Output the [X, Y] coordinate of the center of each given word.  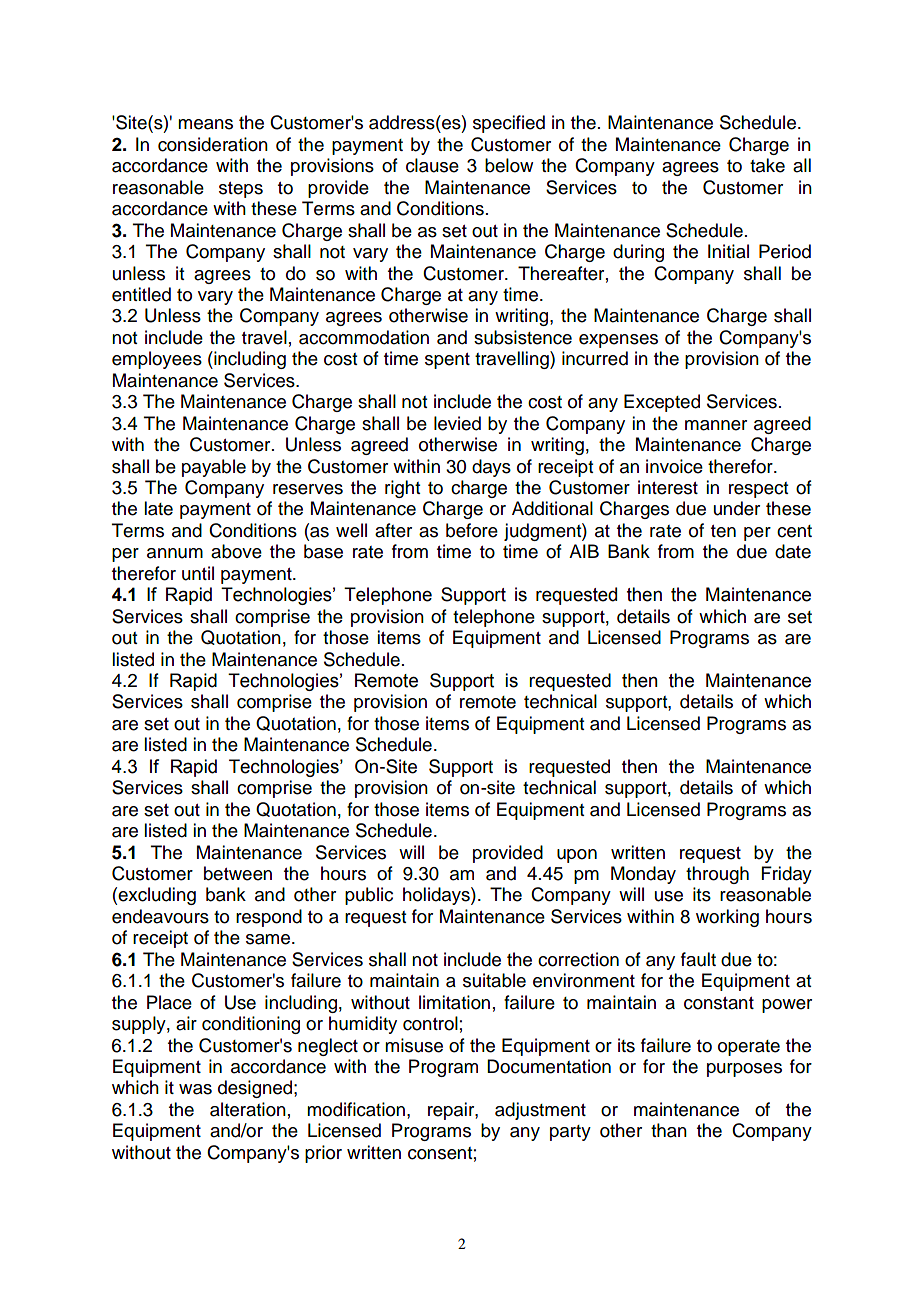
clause [432, 165]
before [472, 530]
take [767, 165]
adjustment [540, 1111]
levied [457, 423]
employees [157, 360]
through [717, 875]
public [369, 896]
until [198, 573]
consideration [213, 144]
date [793, 551]
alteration [248, 1109]
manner [716, 425]
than [669, 1130]
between [238, 873]
